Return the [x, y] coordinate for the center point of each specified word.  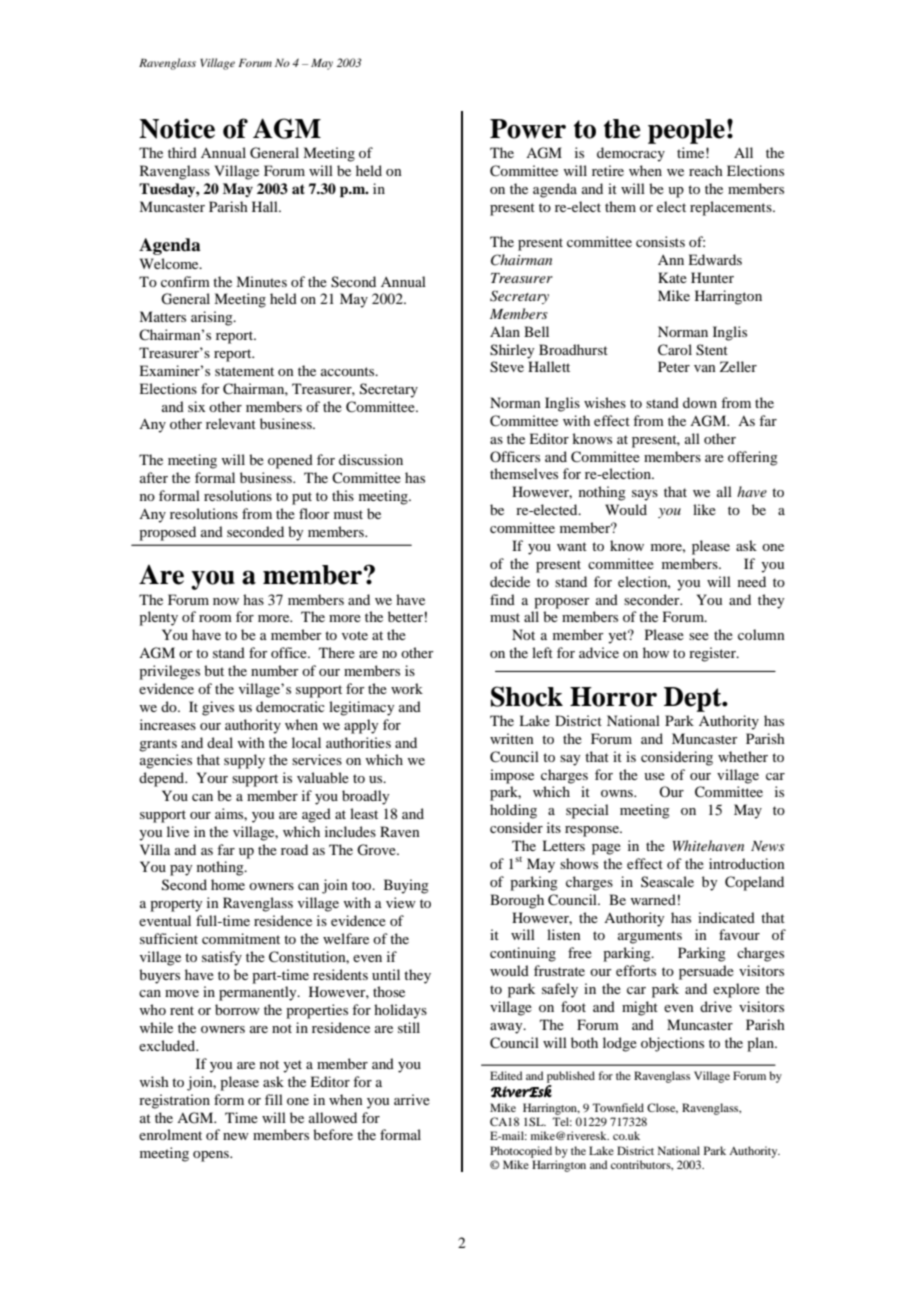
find [502, 599]
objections [672, 1044]
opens [212, 1156]
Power [528, 129]
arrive [412, 1099]
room [215, 618]
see [699, 636]
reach [706, 170]
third [182, 152]
